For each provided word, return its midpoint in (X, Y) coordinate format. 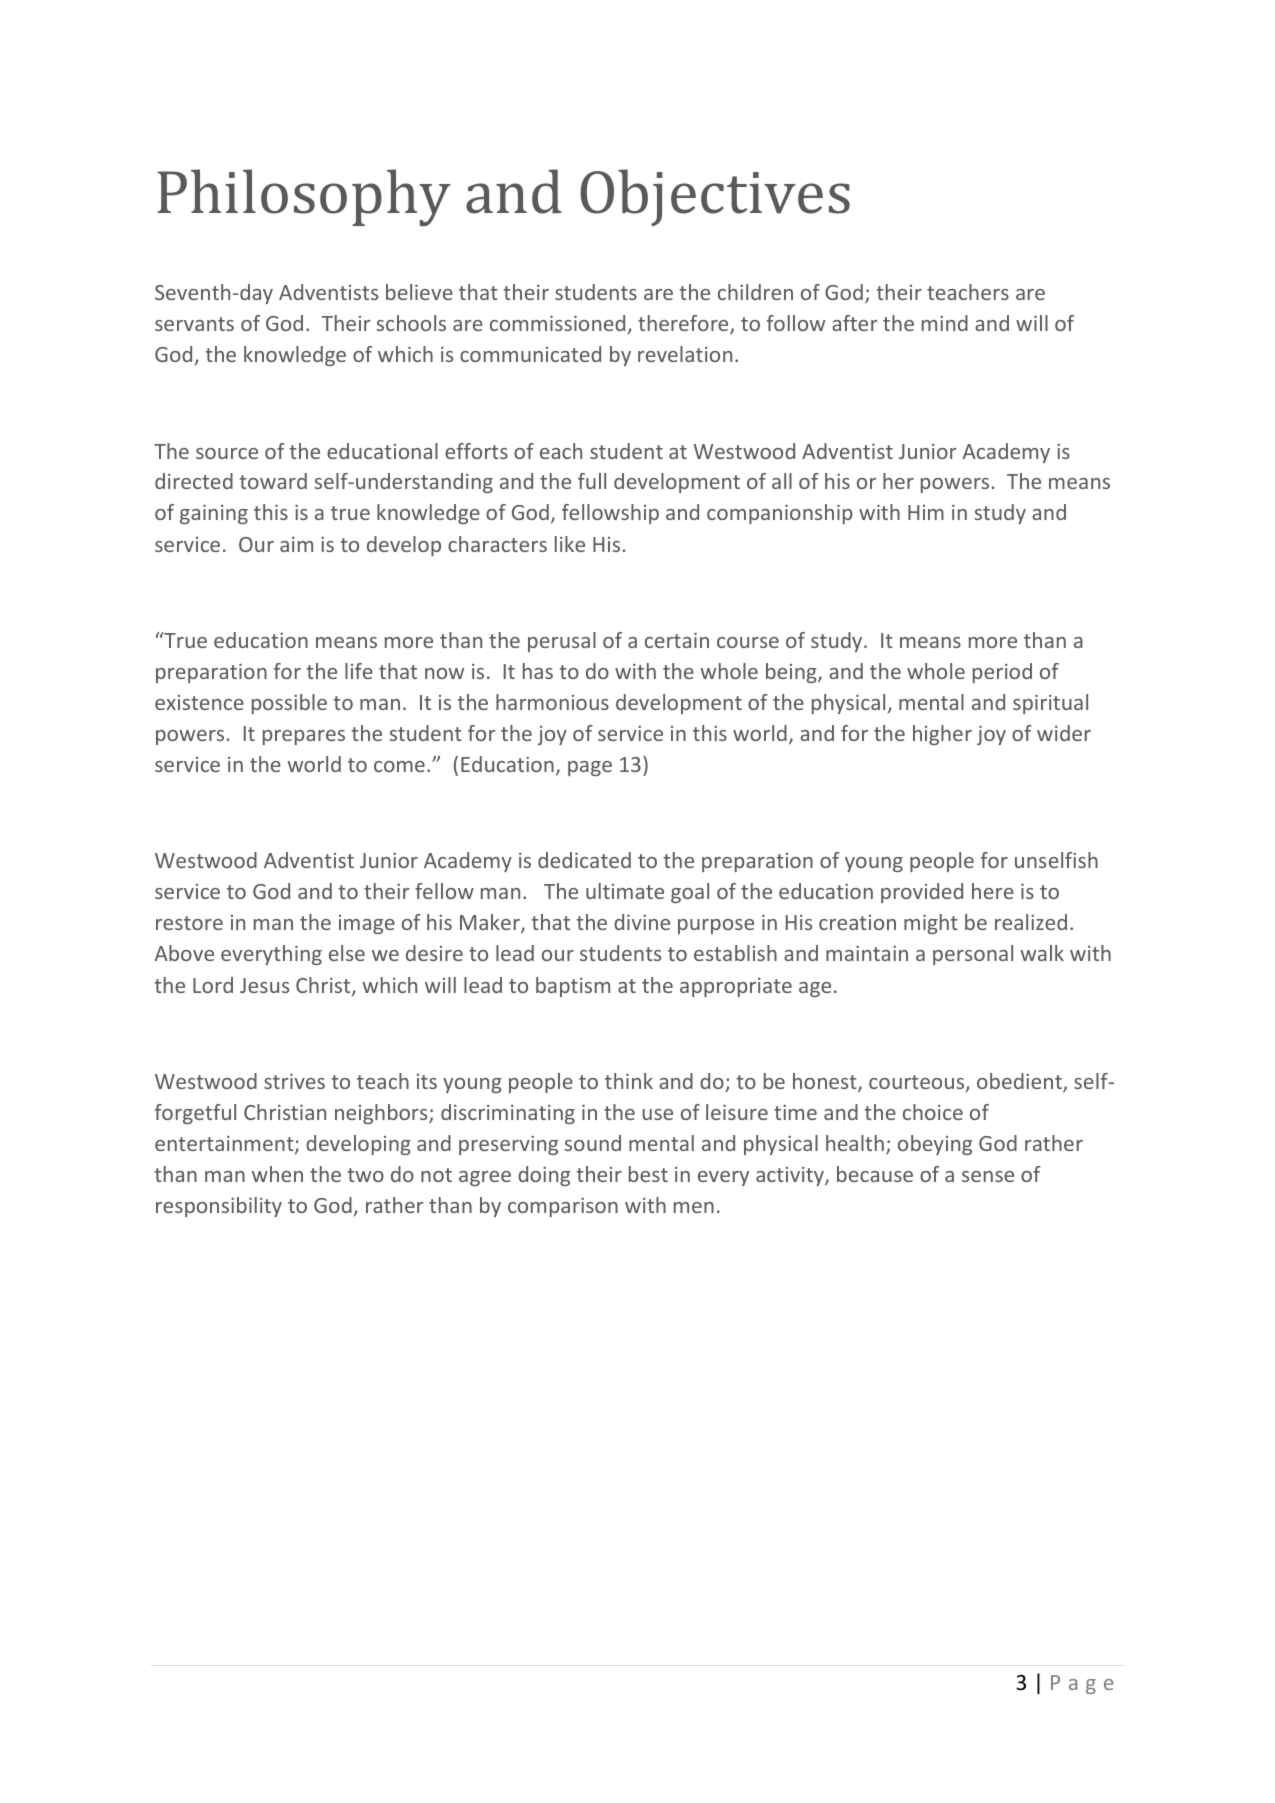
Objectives (715, 198)
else (347, 953)
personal (973, 955)
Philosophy (304, 198)
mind (945, 323)
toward (273, 481)
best (648, 1174)
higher (942, 735)
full (592, 481)
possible (289, 704)
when (277, 1174)
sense (988, 1176)
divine (642, 922)
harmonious (552, 702)
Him (926, 512)
